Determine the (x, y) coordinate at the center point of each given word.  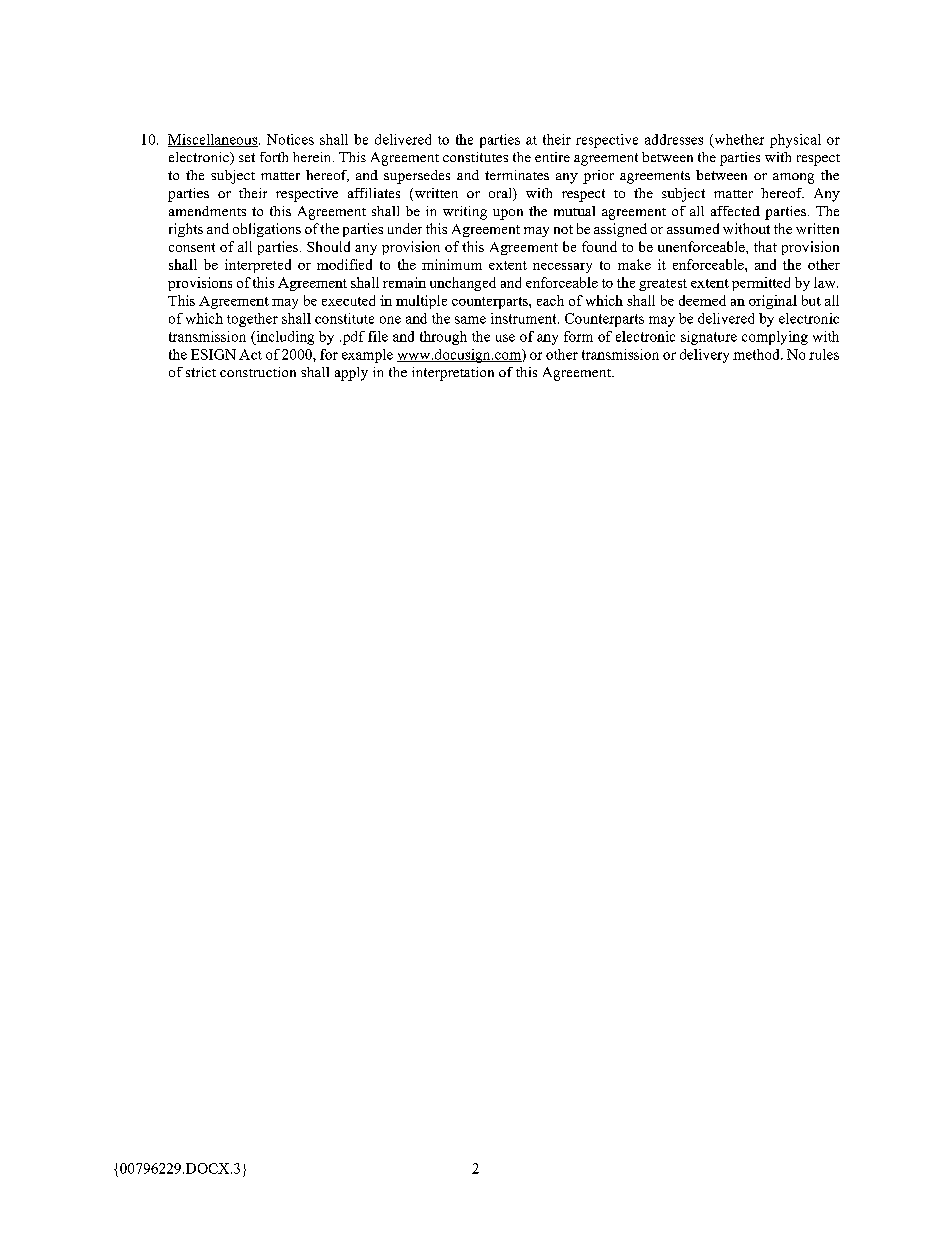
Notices (290, 139)
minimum (452, 264)
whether (738, 140)
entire (552, 157)
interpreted (258, 266)
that (765, 246)
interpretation (453, 374)
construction (258, 372)
